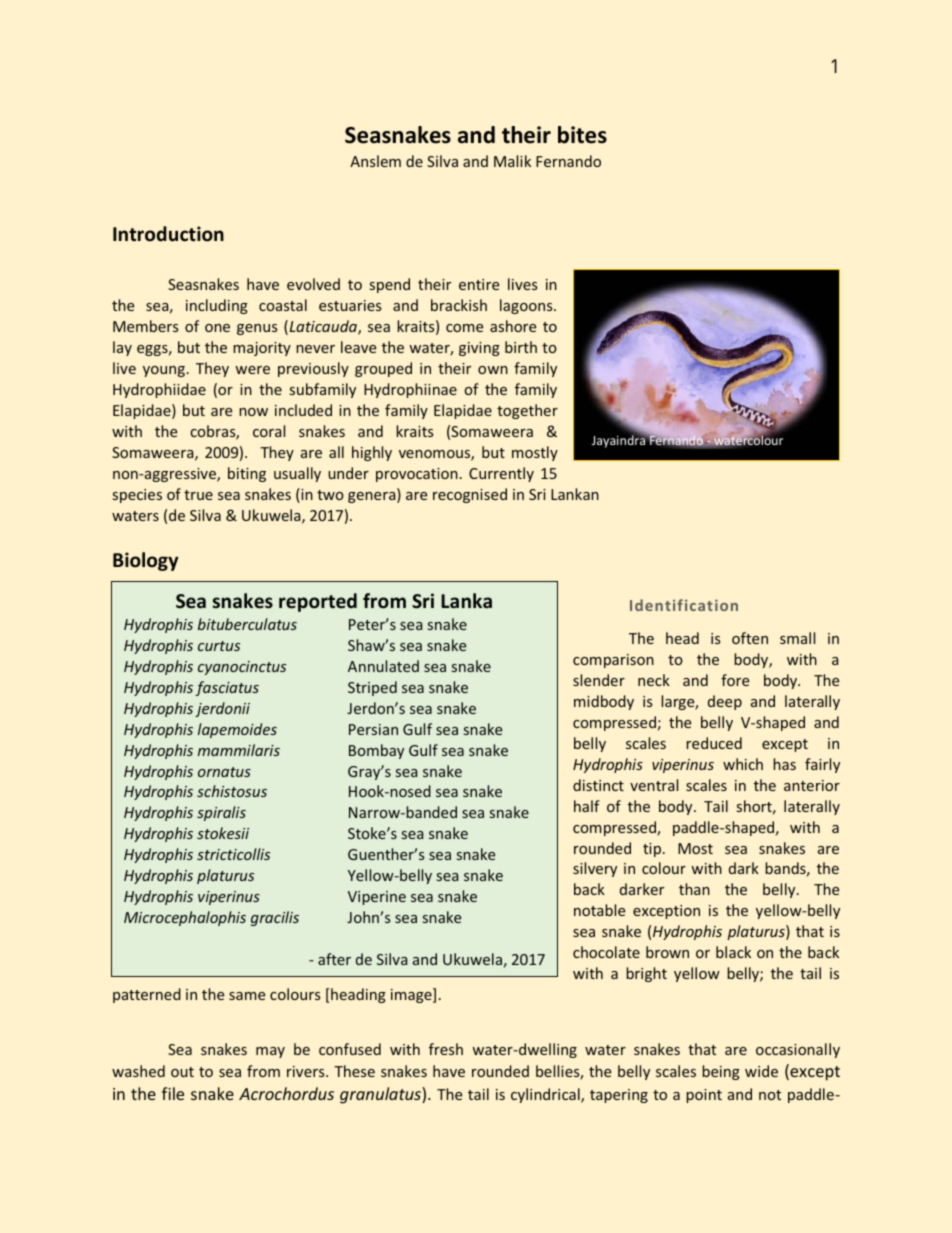 Image resolution: width=952 pixels, height=1233 pixels. Describe the element at coordinates (182, 1072) in the screenshot. I see `out` at that location.
